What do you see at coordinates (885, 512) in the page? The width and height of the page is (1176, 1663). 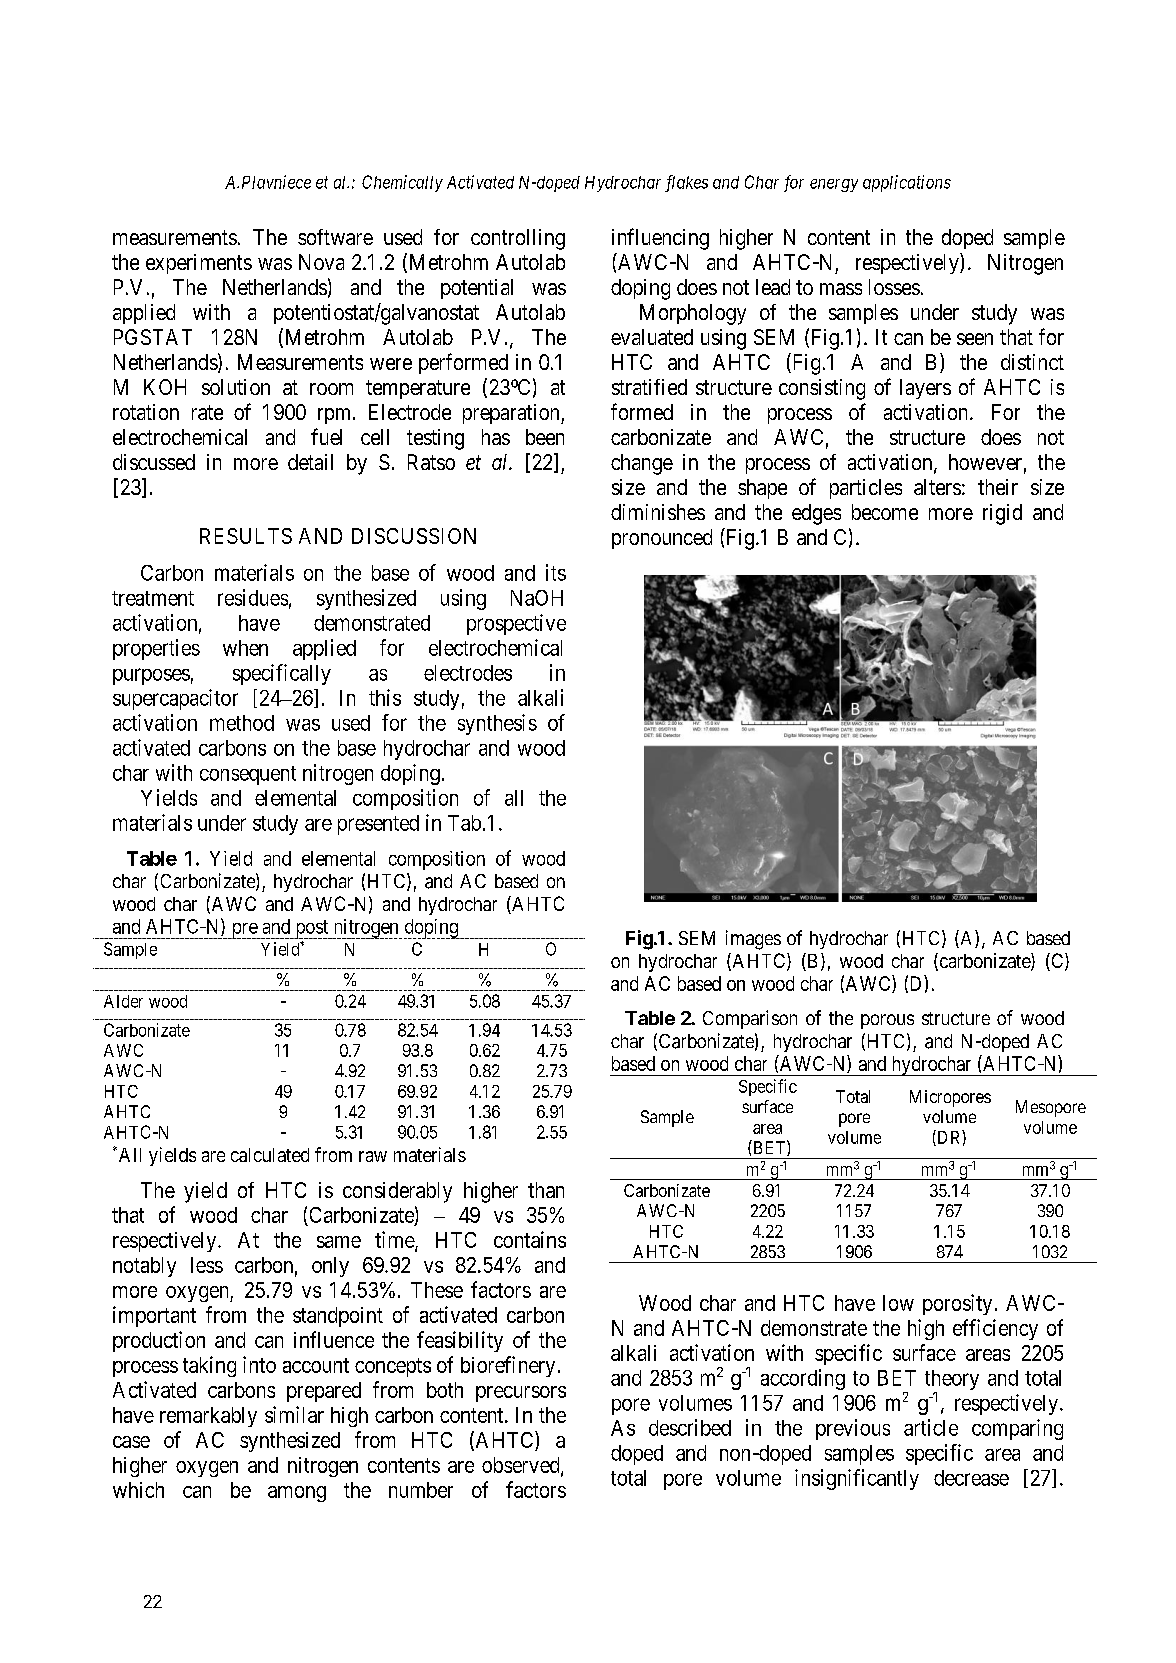 I see `become` at bounding box center [885, 512].
